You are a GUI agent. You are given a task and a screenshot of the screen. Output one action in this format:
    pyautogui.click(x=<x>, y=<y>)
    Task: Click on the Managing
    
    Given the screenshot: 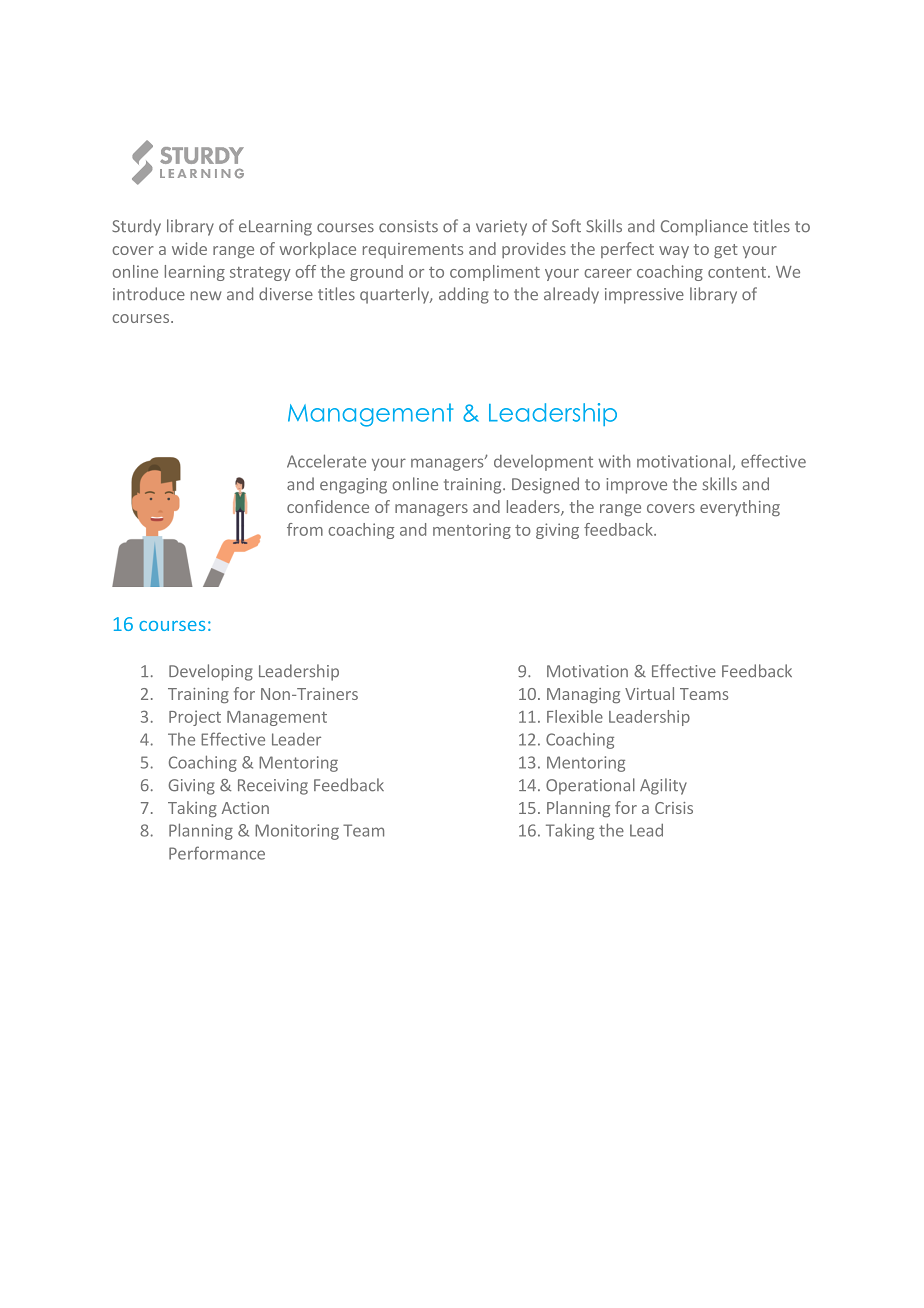 What is the action you would take?
    pyautogui.click(x=583, y=695)
